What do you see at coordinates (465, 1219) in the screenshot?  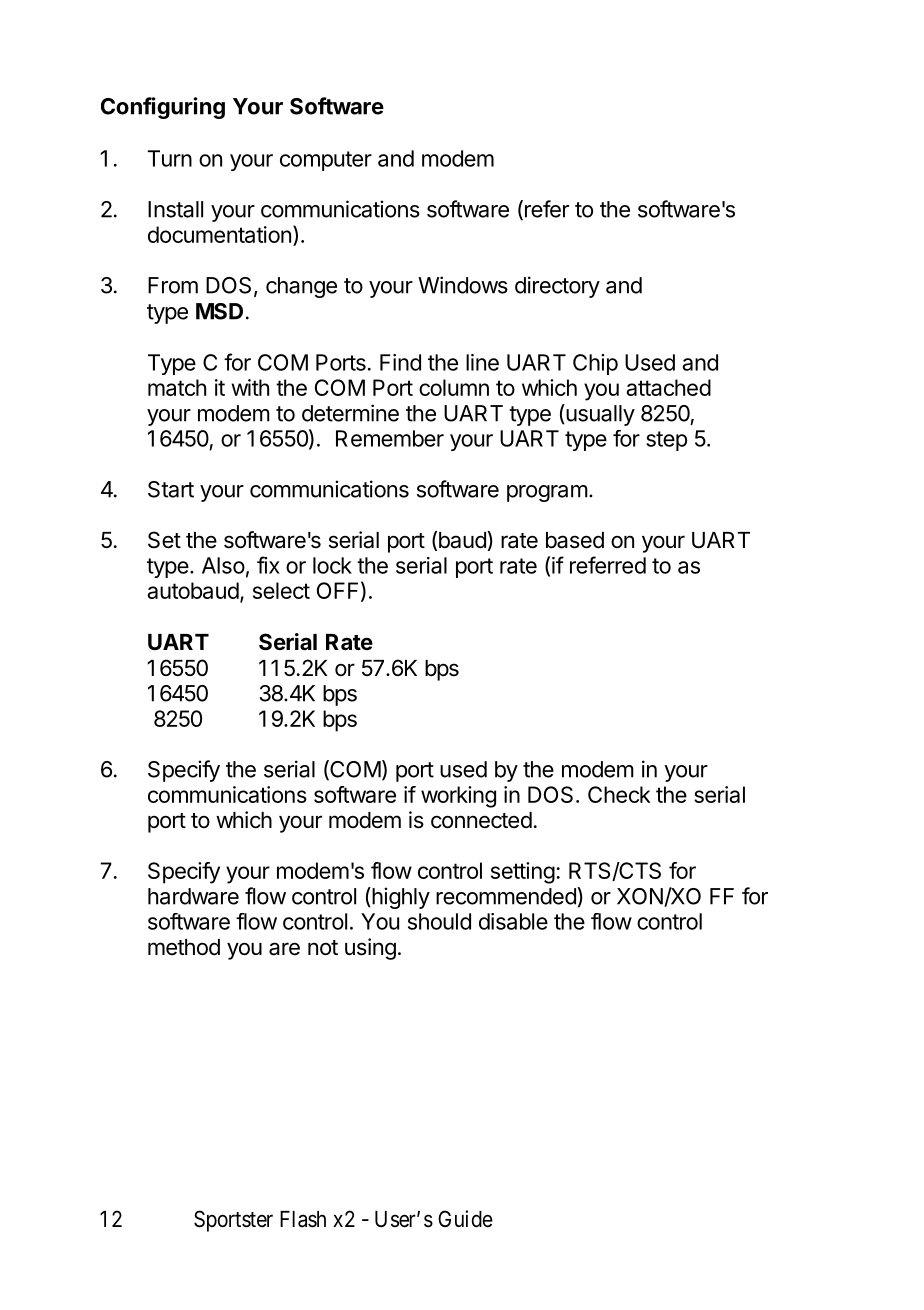 I see `Guide` at bounding box center [465, 1219].
